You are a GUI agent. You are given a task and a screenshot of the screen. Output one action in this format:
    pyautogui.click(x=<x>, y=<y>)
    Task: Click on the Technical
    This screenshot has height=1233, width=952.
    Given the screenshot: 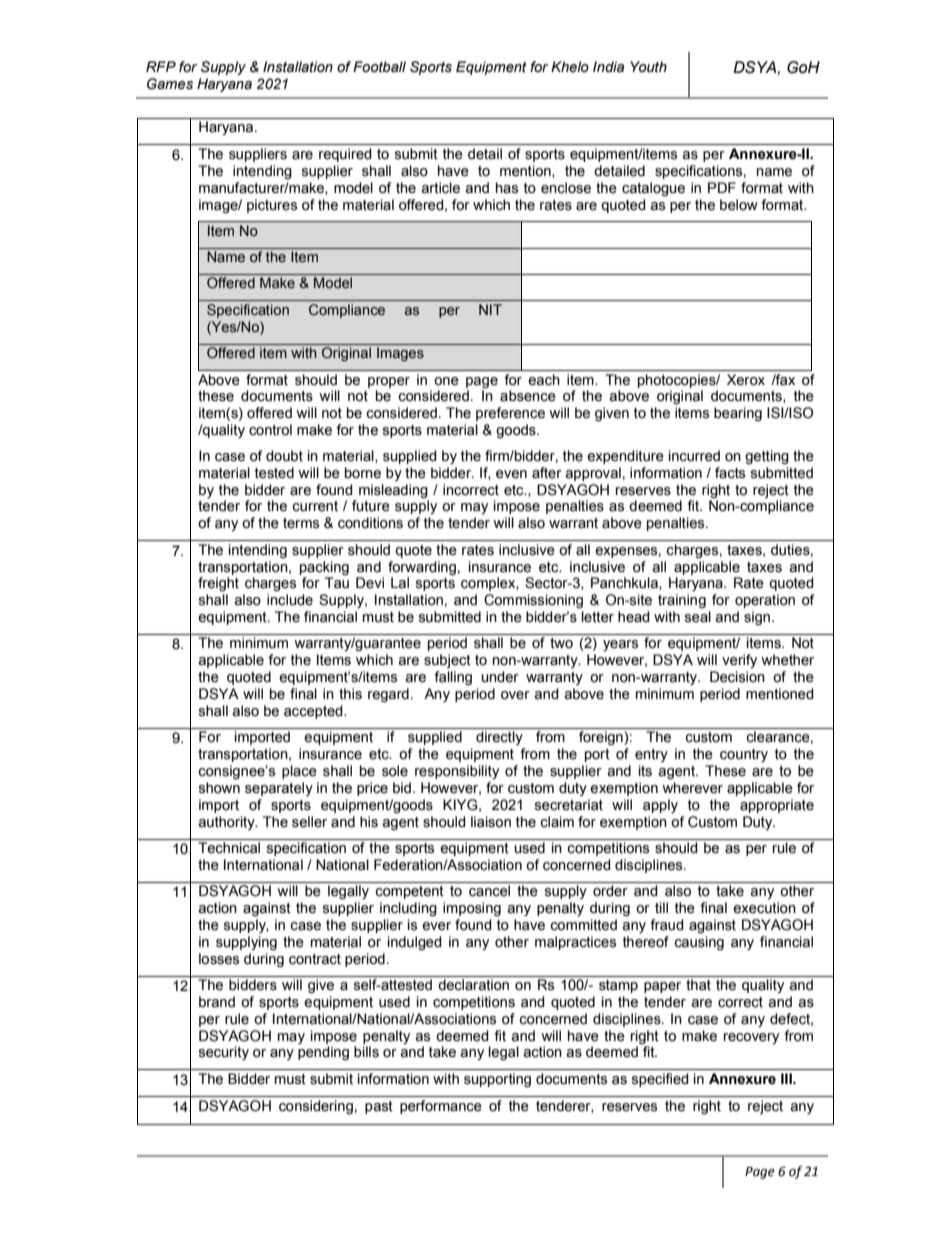 What is the action you would take?
    pyautogui.click(x=229, y=848)
